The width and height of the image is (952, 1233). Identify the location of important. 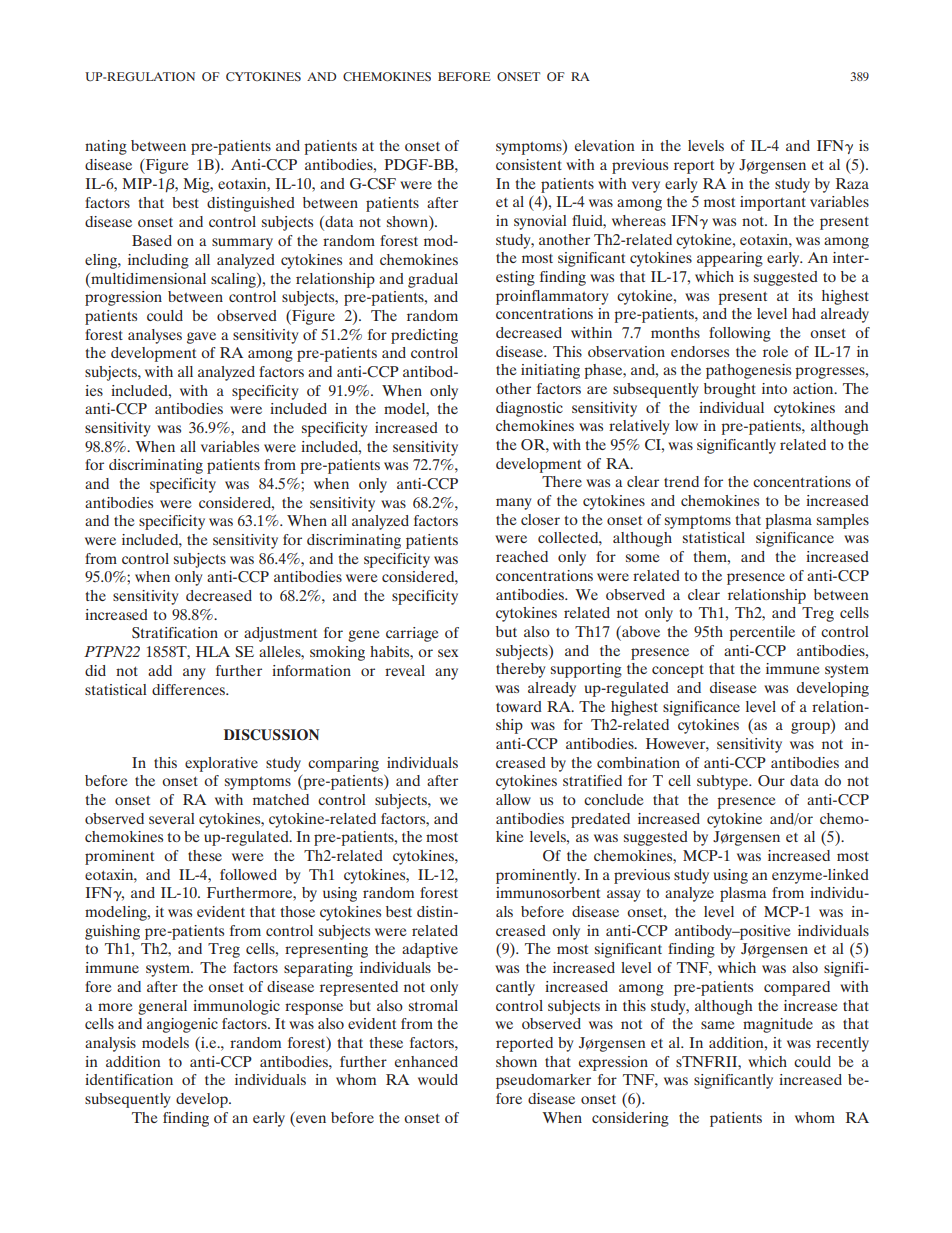
(773, 203).
